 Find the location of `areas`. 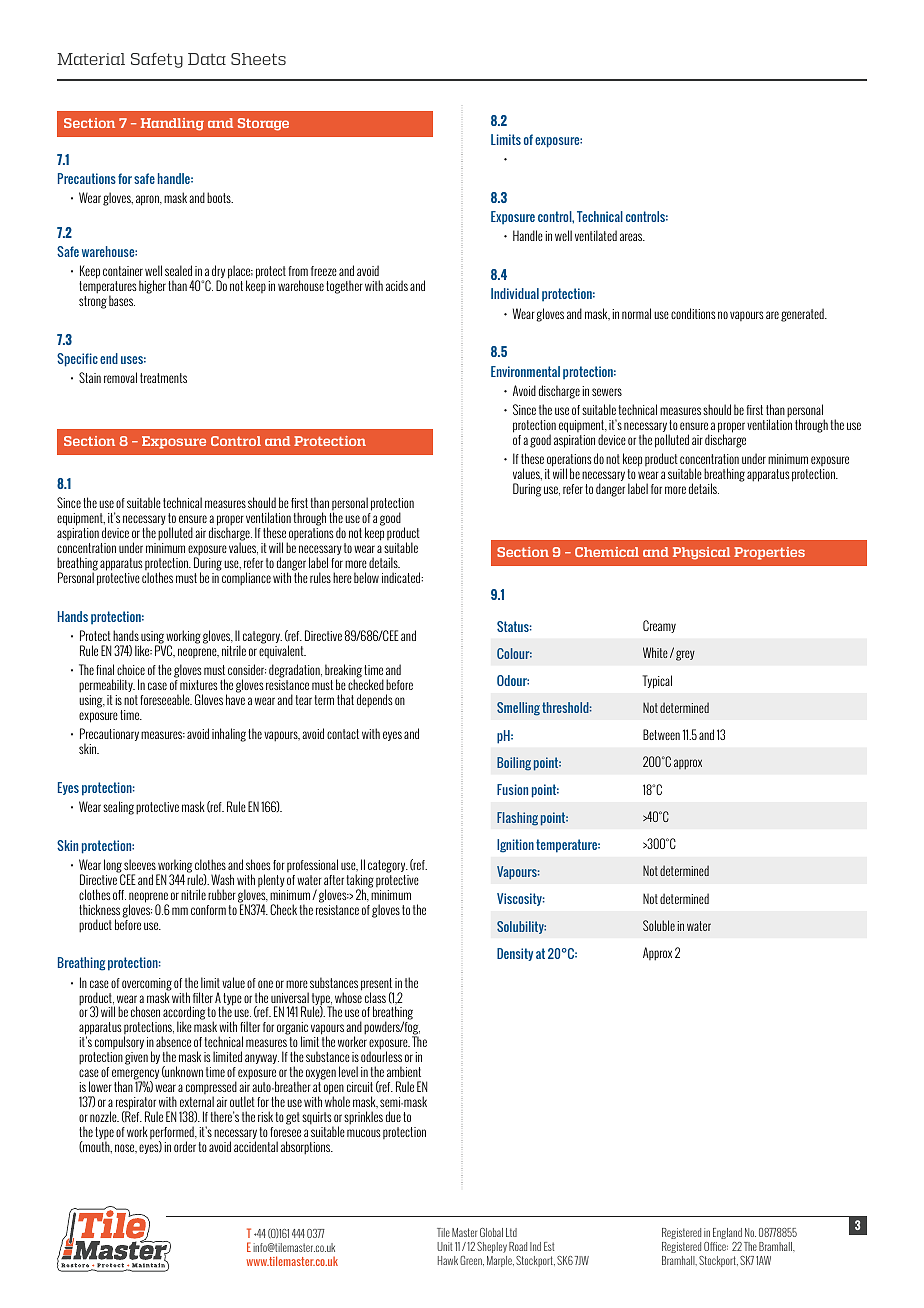

areas is located at coordinates (632, 237).
